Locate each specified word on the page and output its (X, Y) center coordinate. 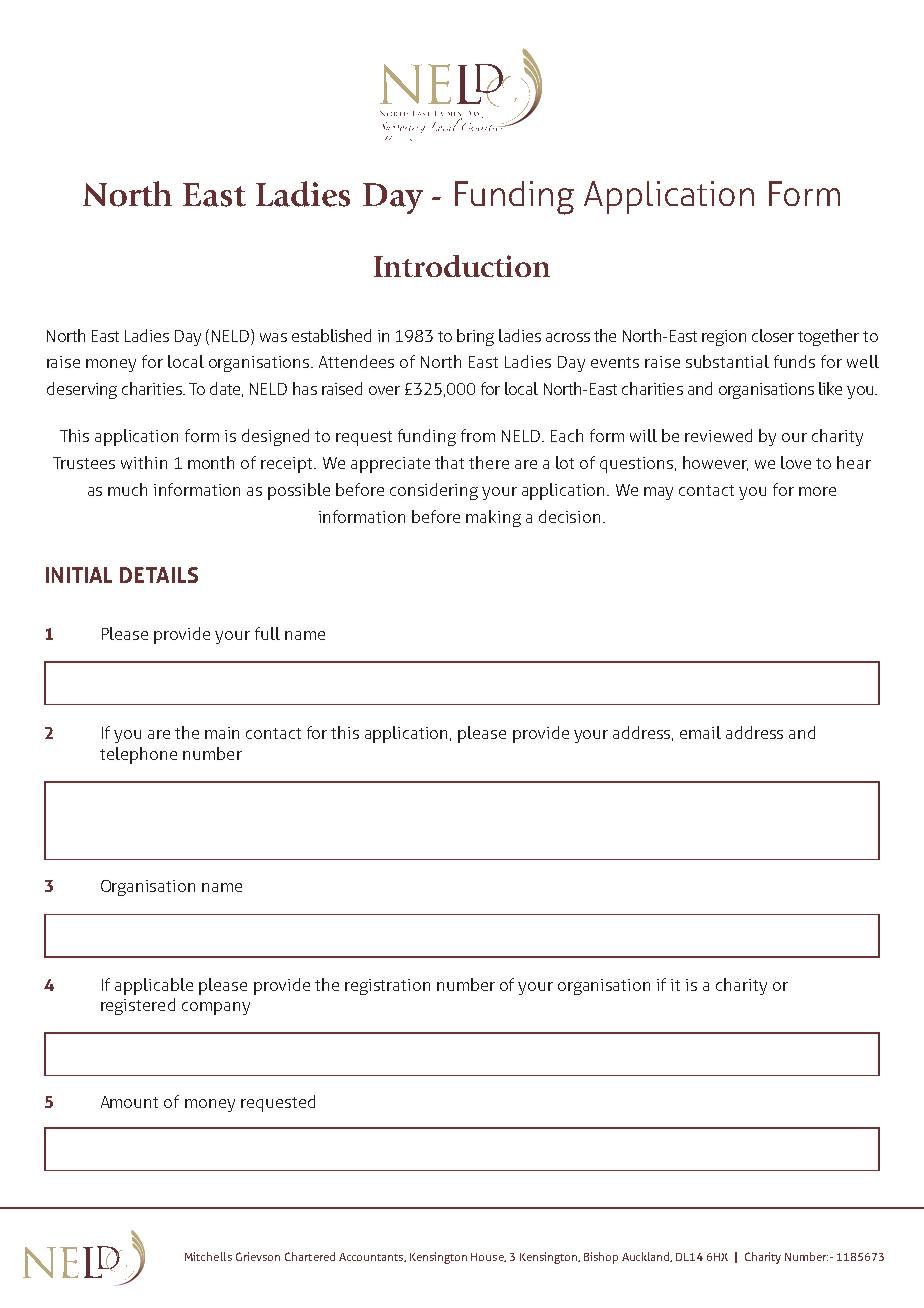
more (817, 491)
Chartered (310, 1256)
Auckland (647, 1257)
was (273, 337)
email (700, 732)
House (488, 1257)
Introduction (462, 266)
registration (387, 987)
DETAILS (159, 575)
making (493, 518)
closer (773, 335)
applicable (154, 986)
